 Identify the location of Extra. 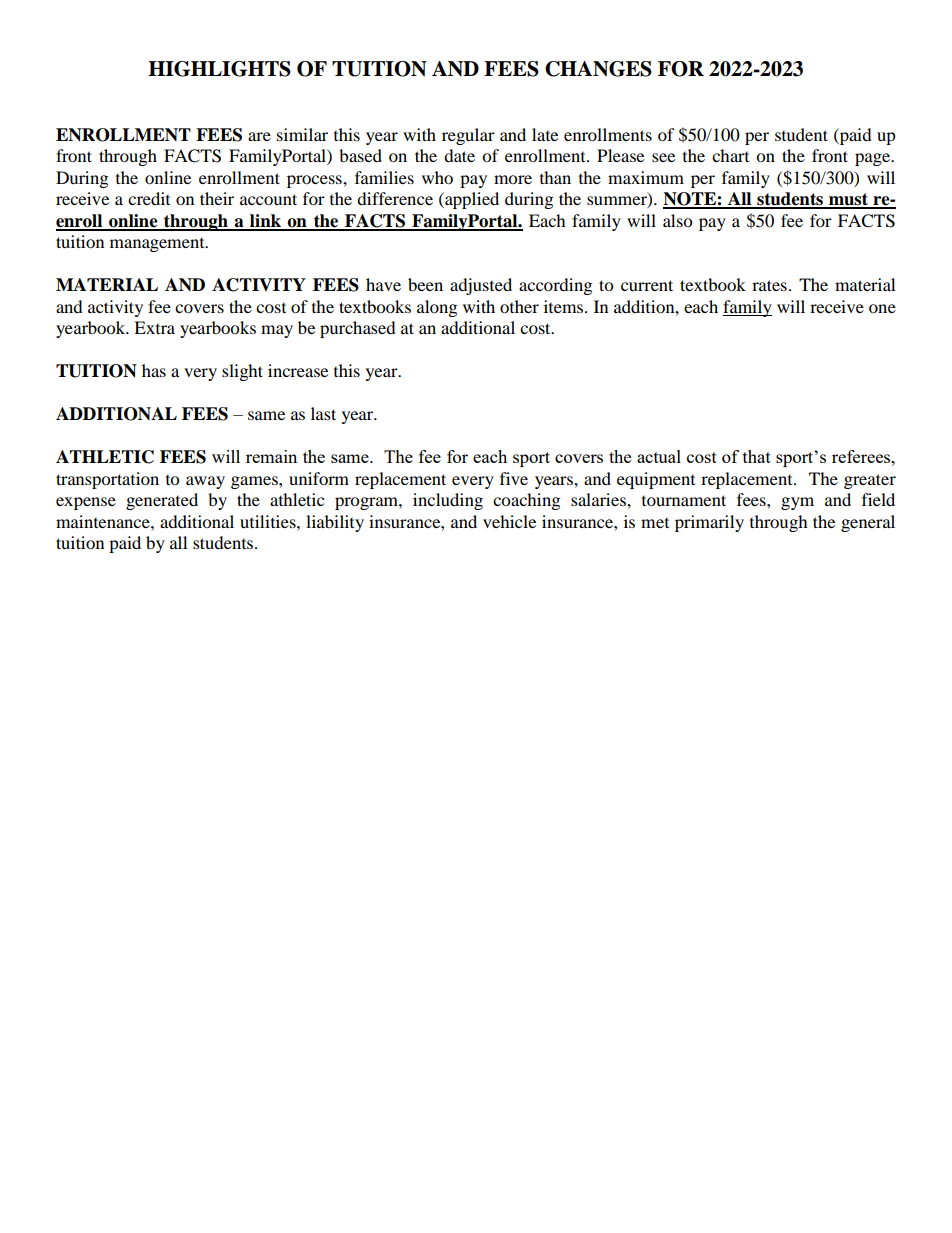
(154, 327).
